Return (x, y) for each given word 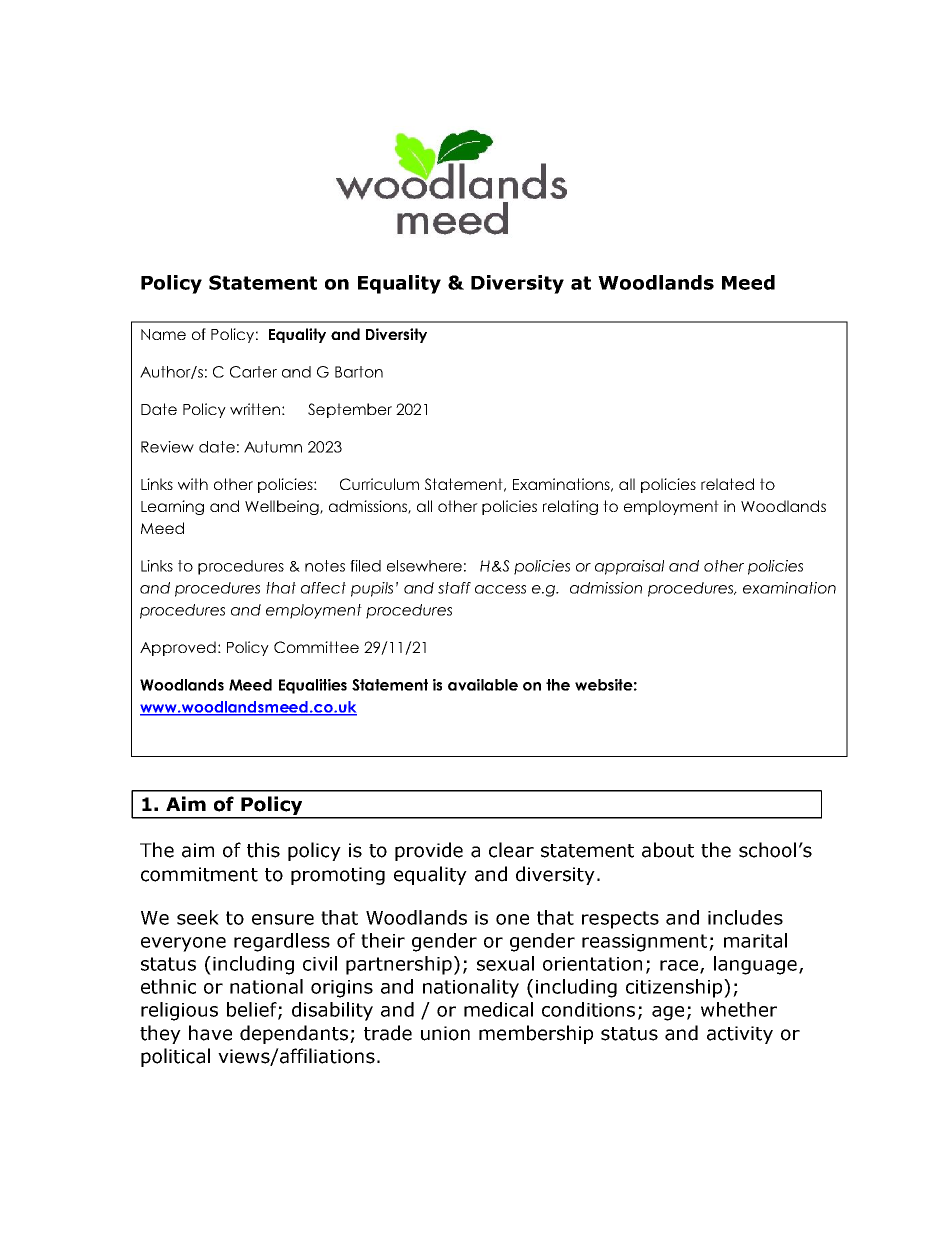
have (210, 1033)
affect (323, 588)
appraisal (629, 567)
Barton (359, 372)
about (668, 850)
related (727, 484)
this (263, 850)
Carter (253, 372)
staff (454, 588)
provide (429, 851)
